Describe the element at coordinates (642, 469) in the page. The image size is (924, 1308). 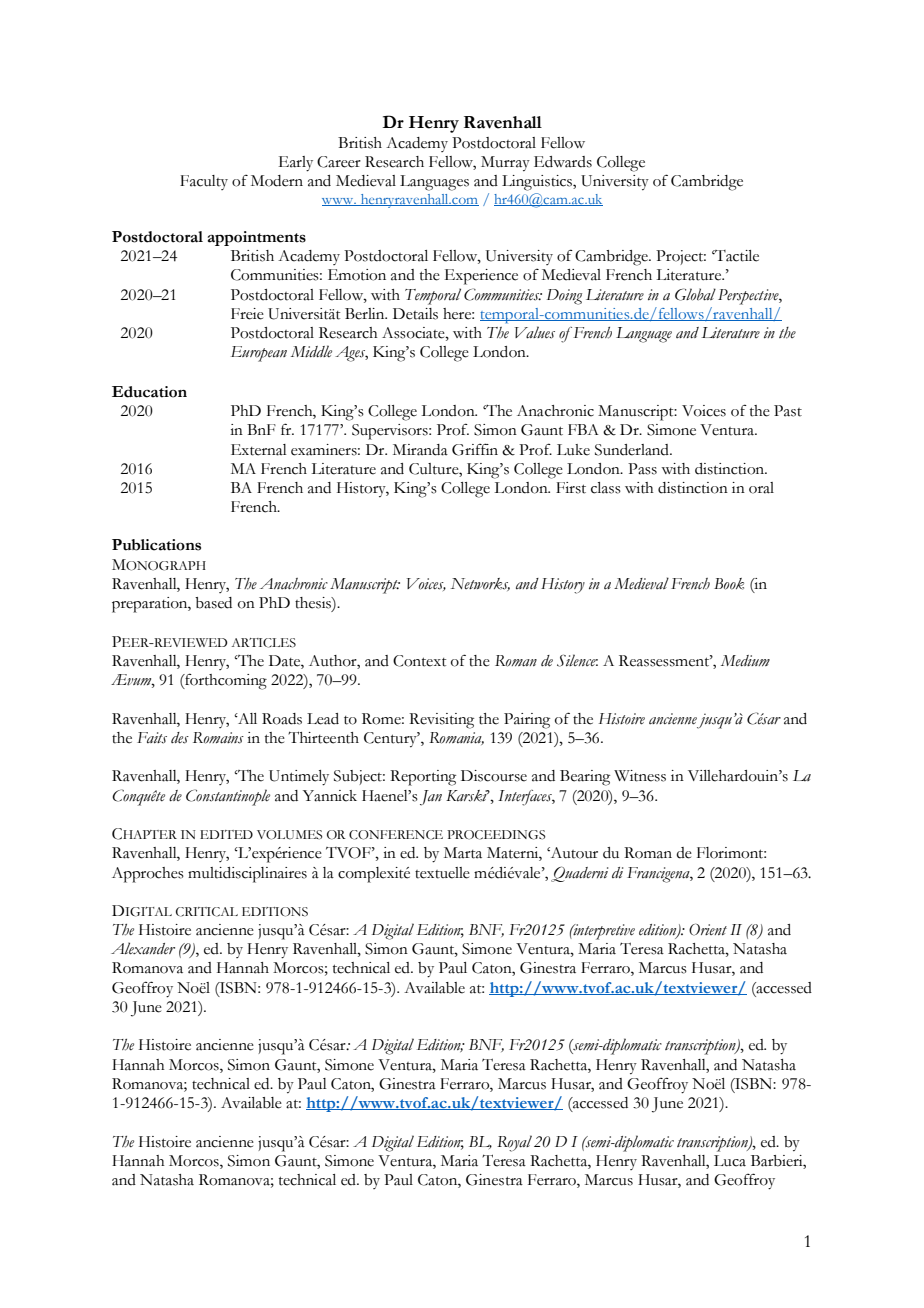
I see `Pass` at that location.
